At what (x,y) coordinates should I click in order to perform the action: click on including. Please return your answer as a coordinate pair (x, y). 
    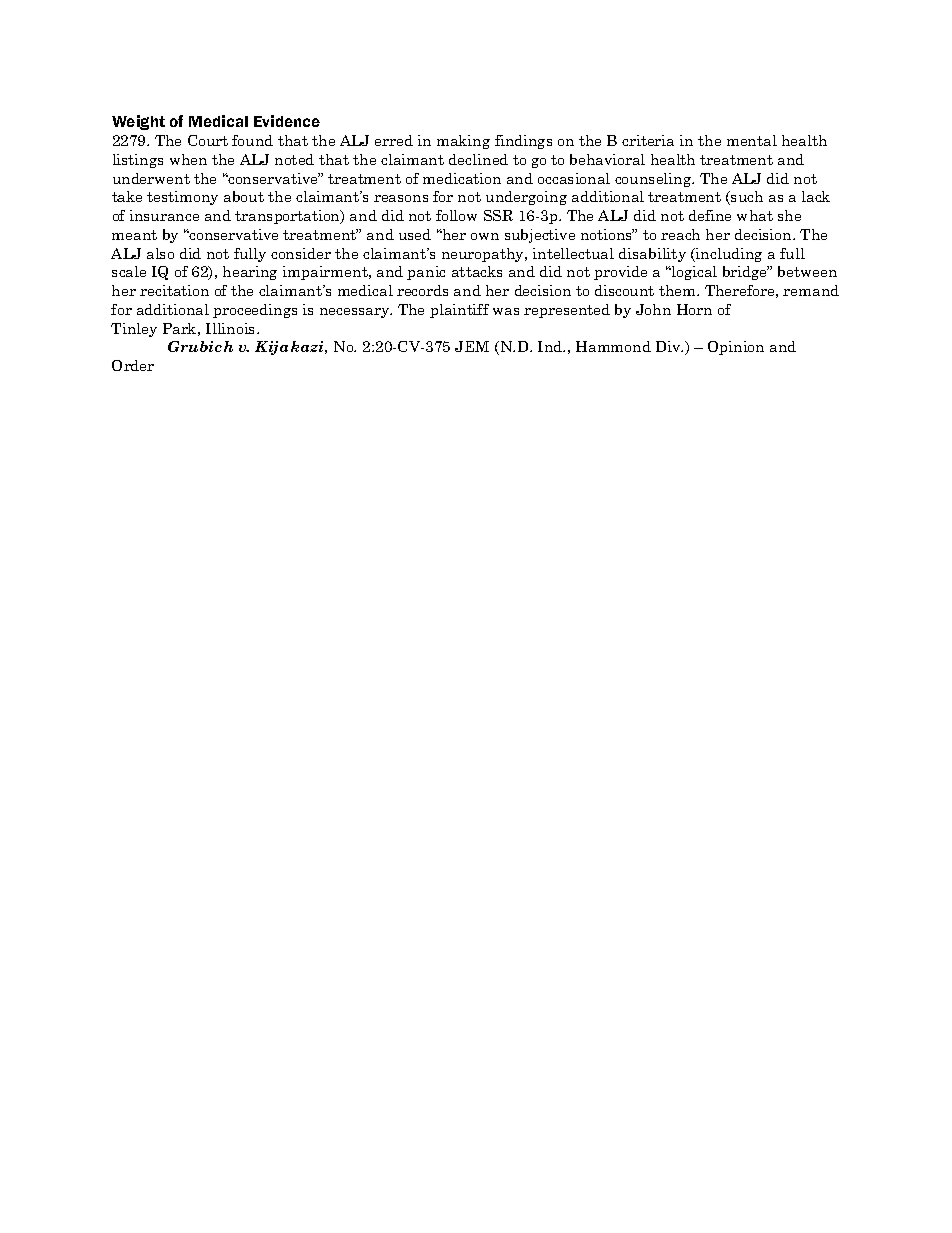
    Looking at the image, I should click on (728, 255).
